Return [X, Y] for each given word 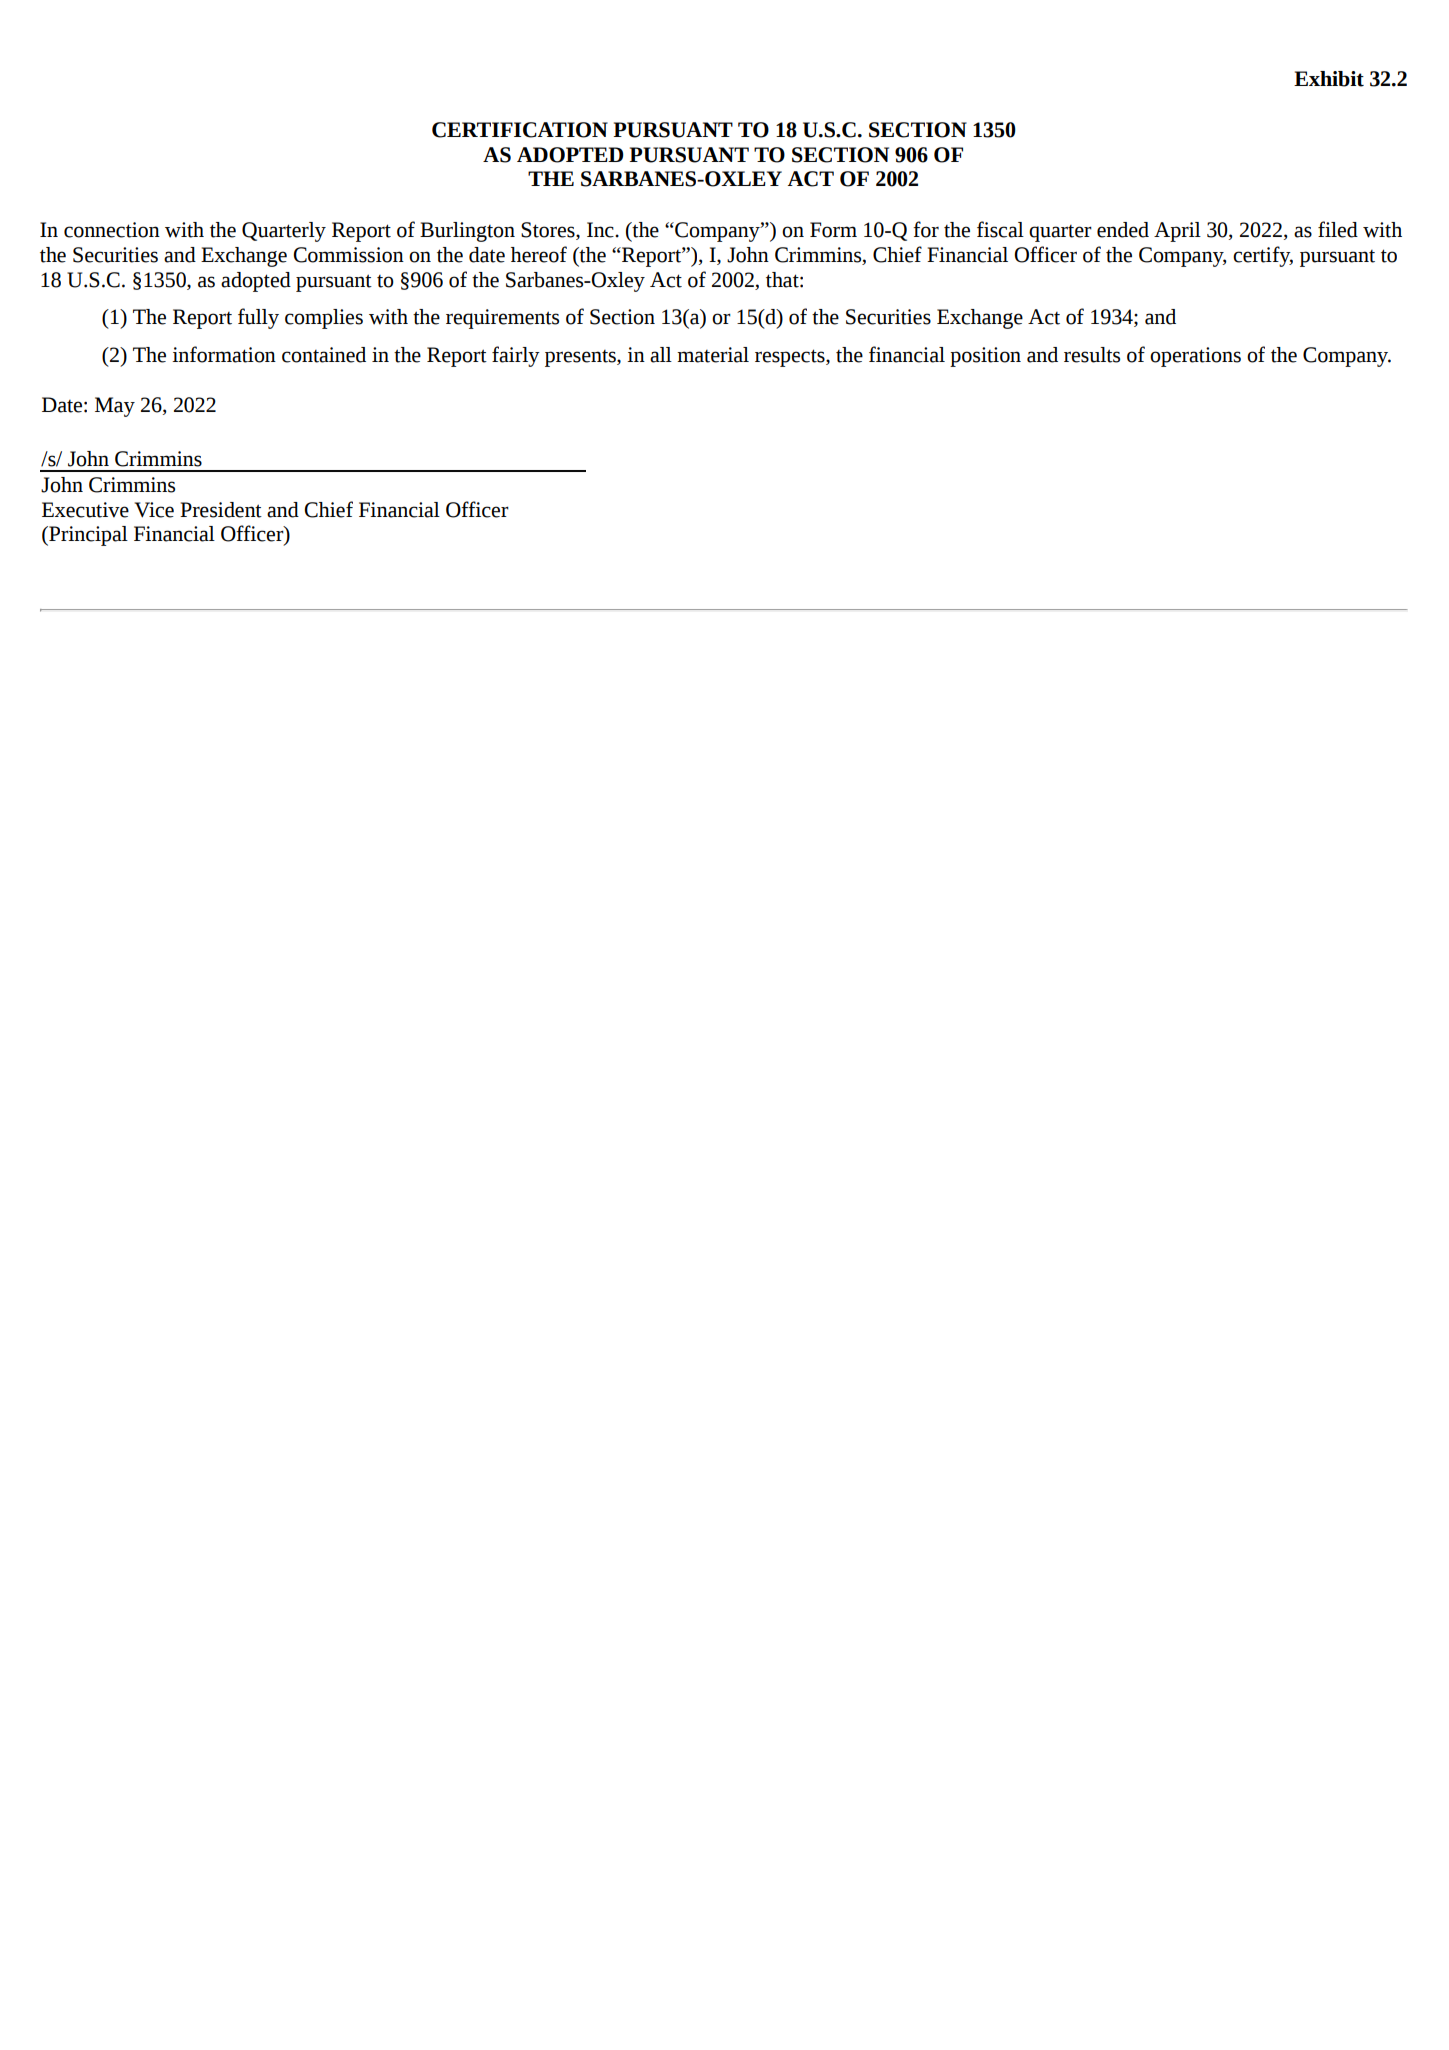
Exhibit [1329, 79]
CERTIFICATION [520, 130]
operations [1195, 357]
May [115, 407]
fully [258, 318]
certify [1263, 256]
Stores [549, 231]
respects [791, 358]
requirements [502, 319]
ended [1123, 230]
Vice [154, 510]
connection [112, 230]
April [1177, 232]
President [221, 510]
